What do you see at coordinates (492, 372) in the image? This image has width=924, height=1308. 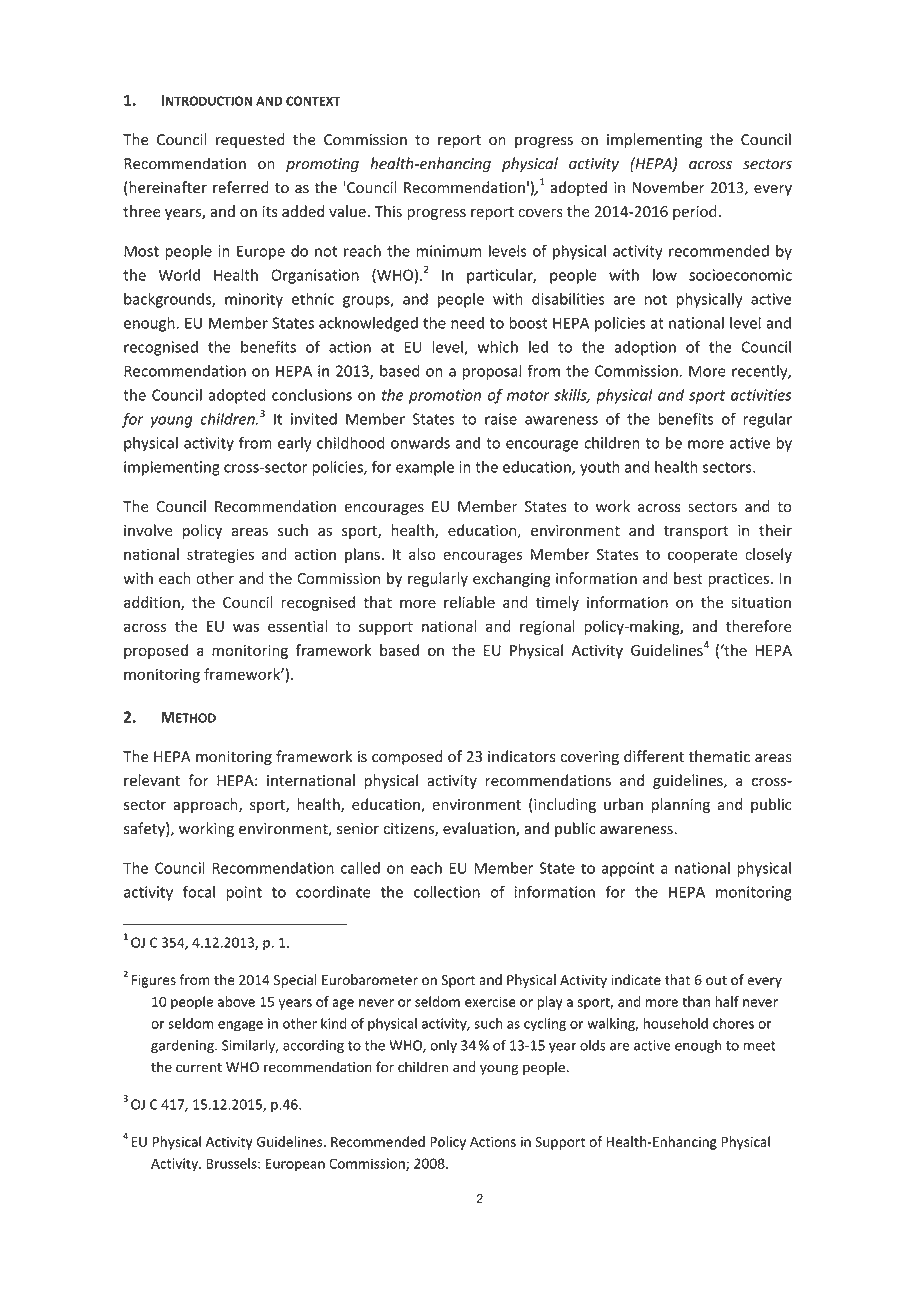 I see `proposal` at bounding box center [492, 372].
